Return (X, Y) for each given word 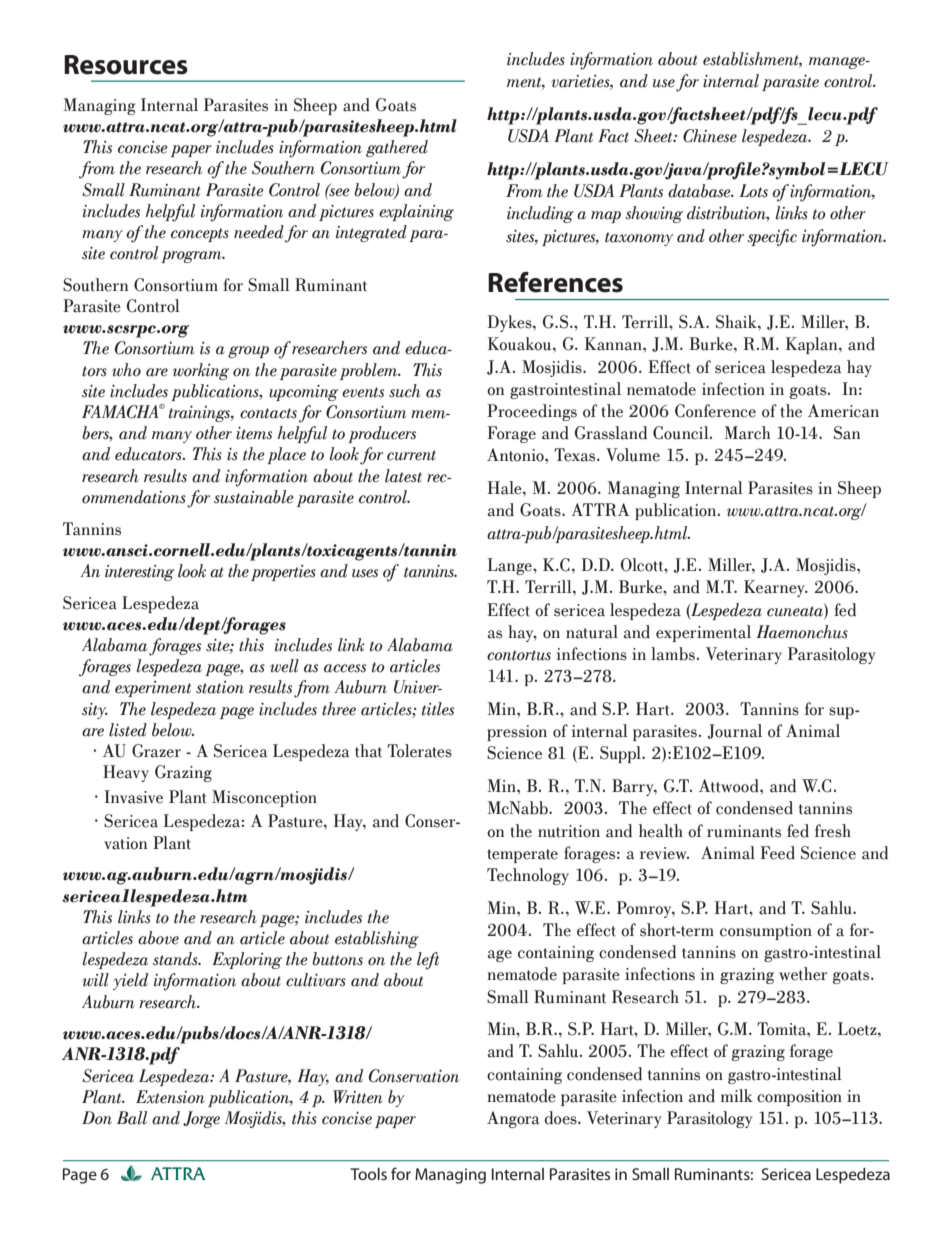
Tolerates (419, 751)
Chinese (710, 136)
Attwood (730, 786)
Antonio (516, 455)
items (254, 433)
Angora (513, 1119)
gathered (397, 148)
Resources (126, 65)
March (747, 433)
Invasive (133, 797)
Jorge (201, 1119)
